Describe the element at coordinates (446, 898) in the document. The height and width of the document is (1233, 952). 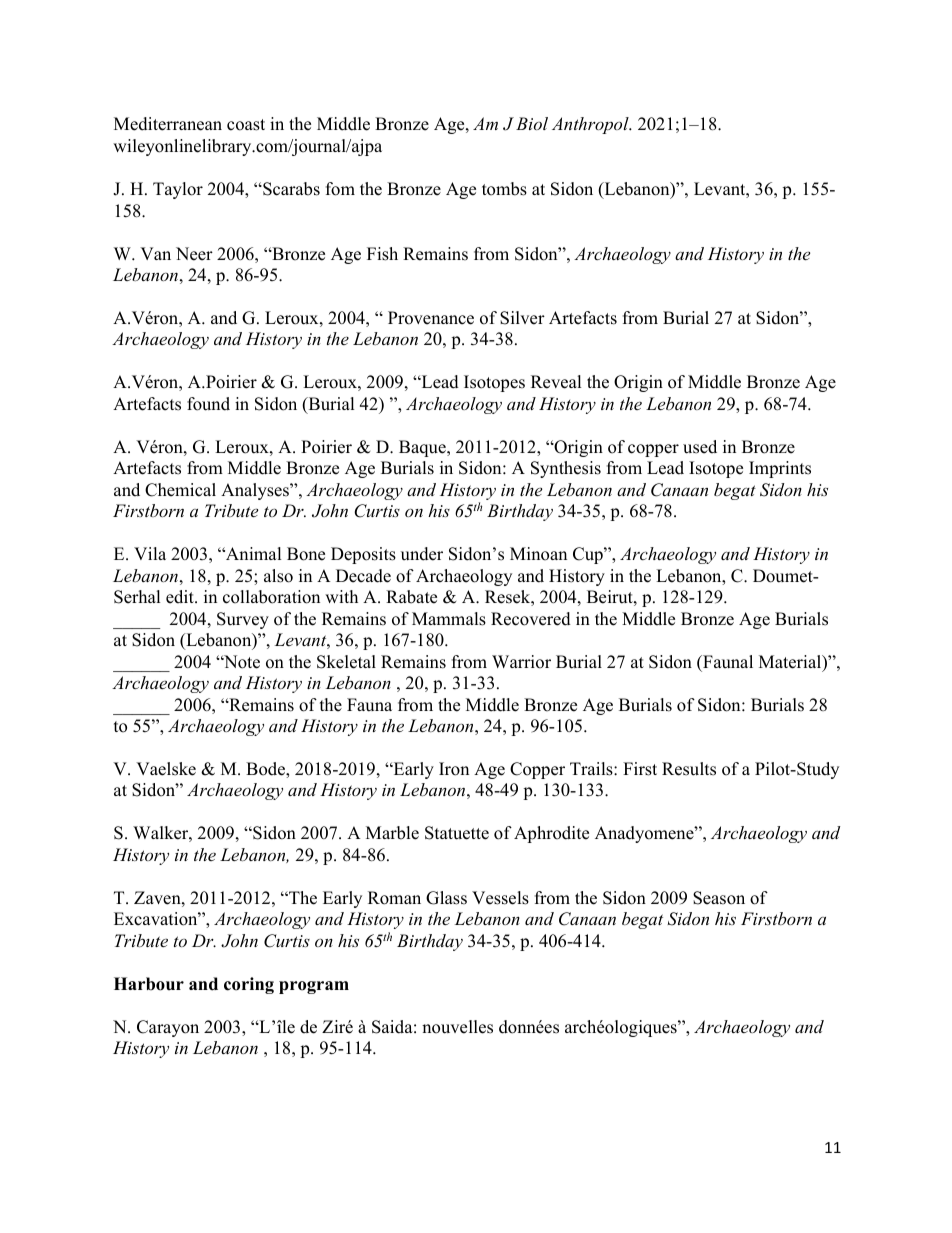
I see `Glass` at that location.
